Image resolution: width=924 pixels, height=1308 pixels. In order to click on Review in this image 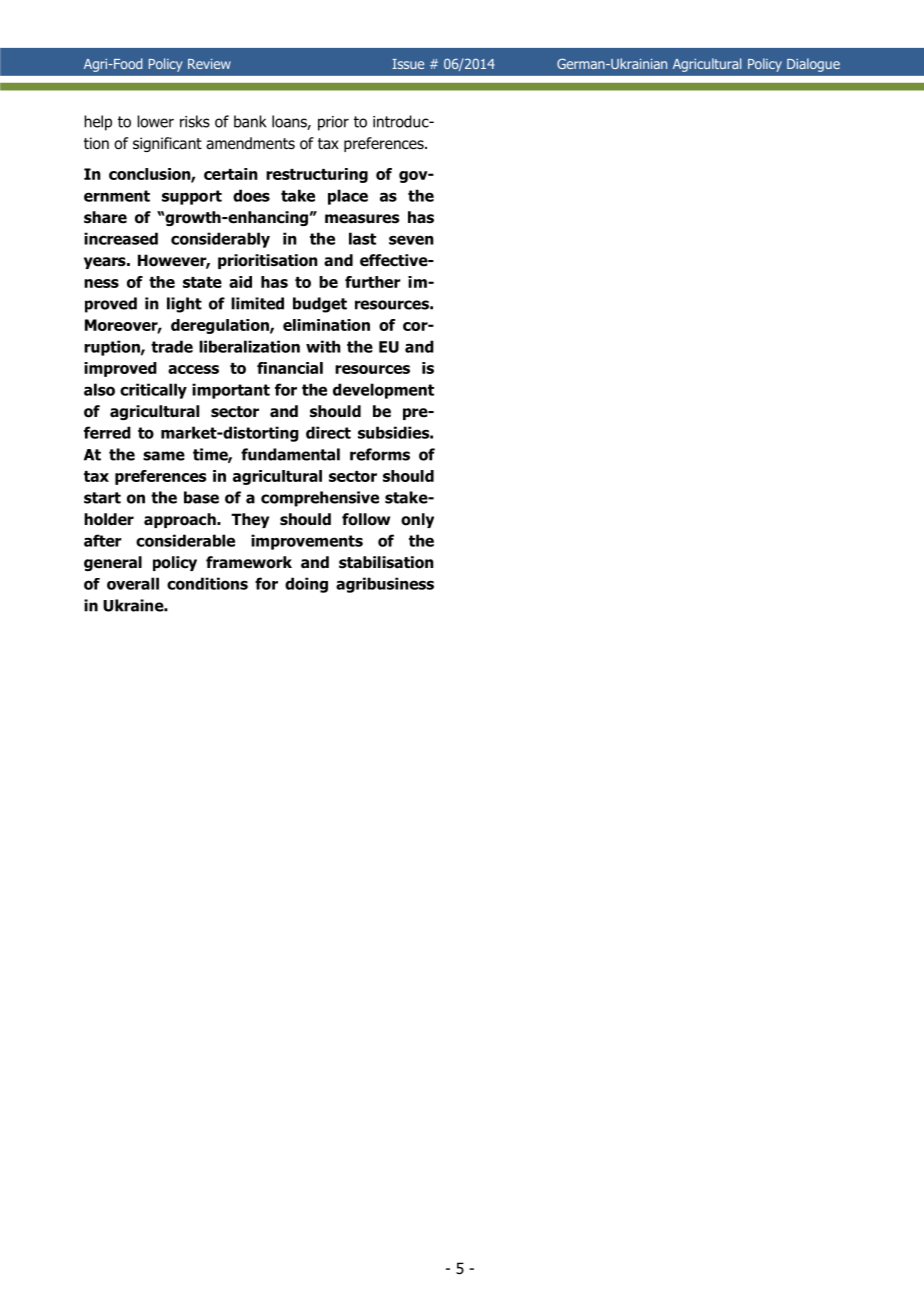, I will do `click(209, 64)`.
